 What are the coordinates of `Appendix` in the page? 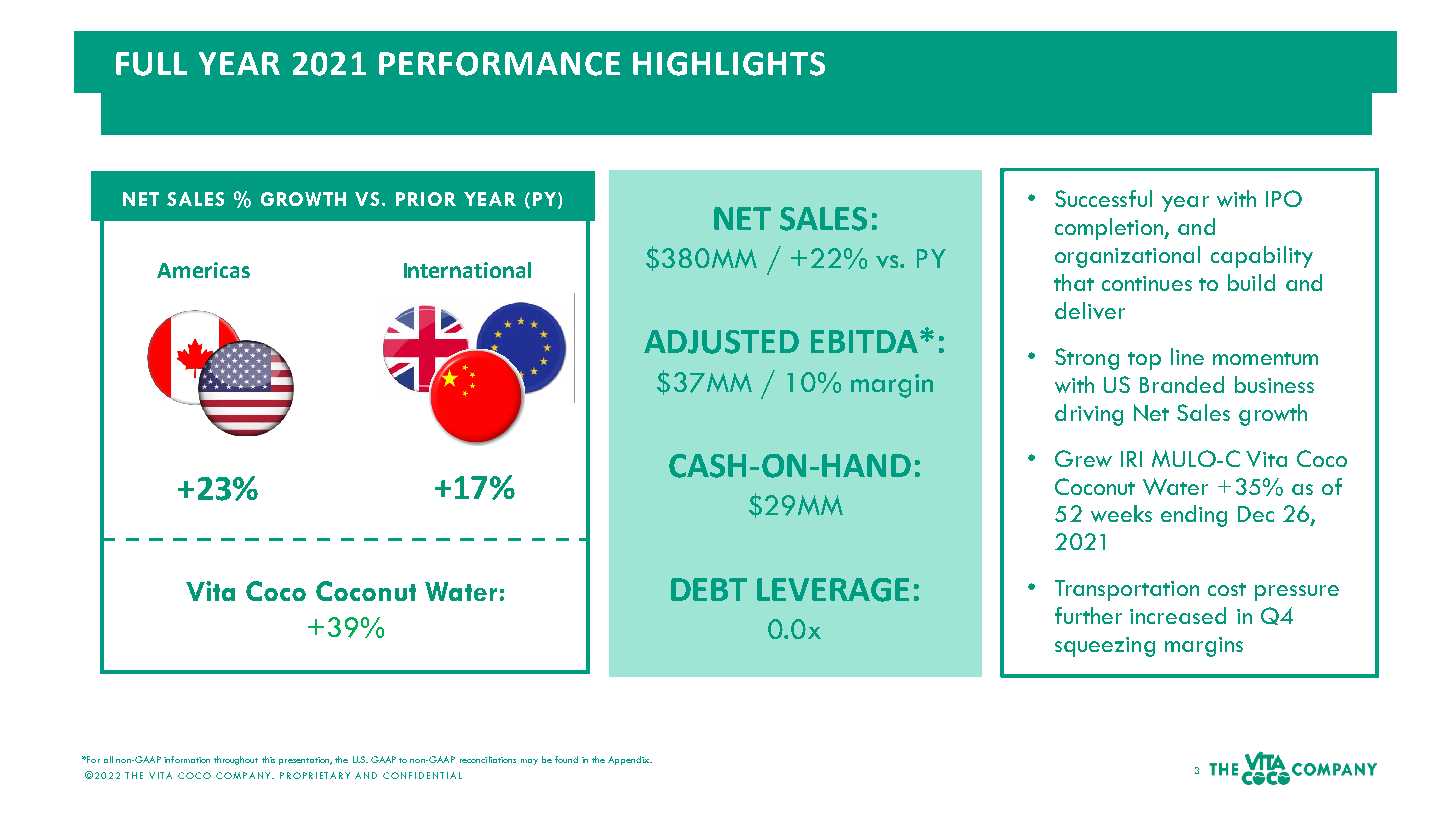 It's located at (630, 760).
